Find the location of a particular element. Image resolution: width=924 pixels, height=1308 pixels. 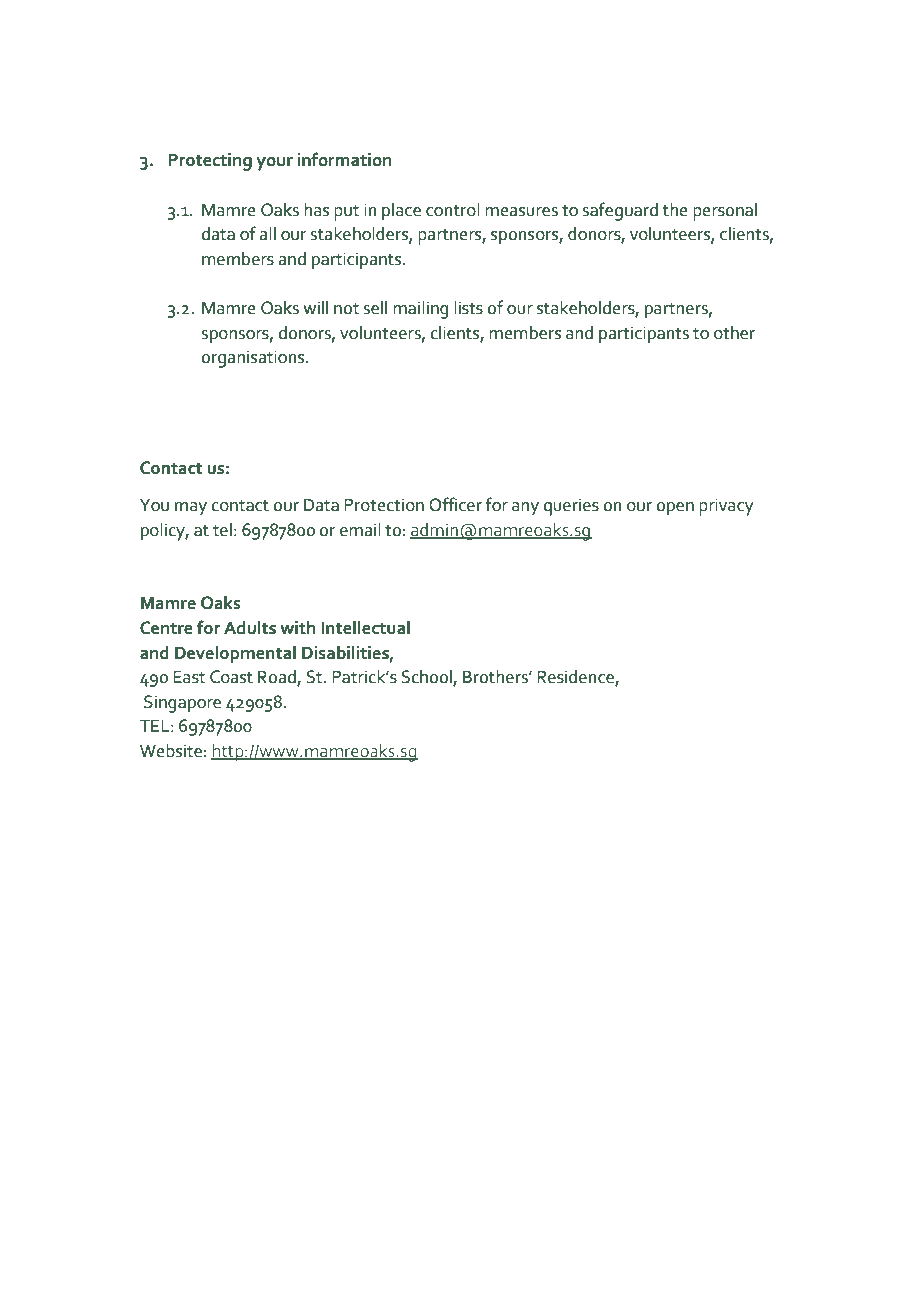

privacy is located at coordinates (726, 507).
